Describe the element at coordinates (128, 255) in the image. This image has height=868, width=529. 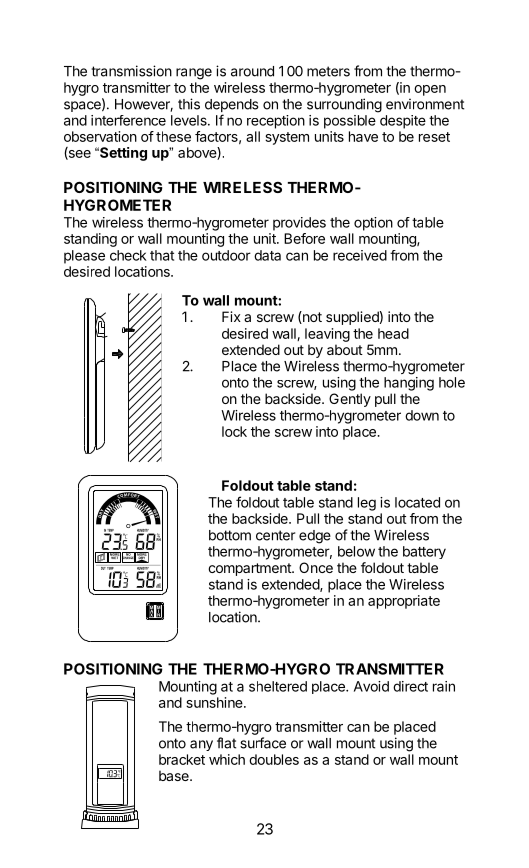
I see `check` at that location.
